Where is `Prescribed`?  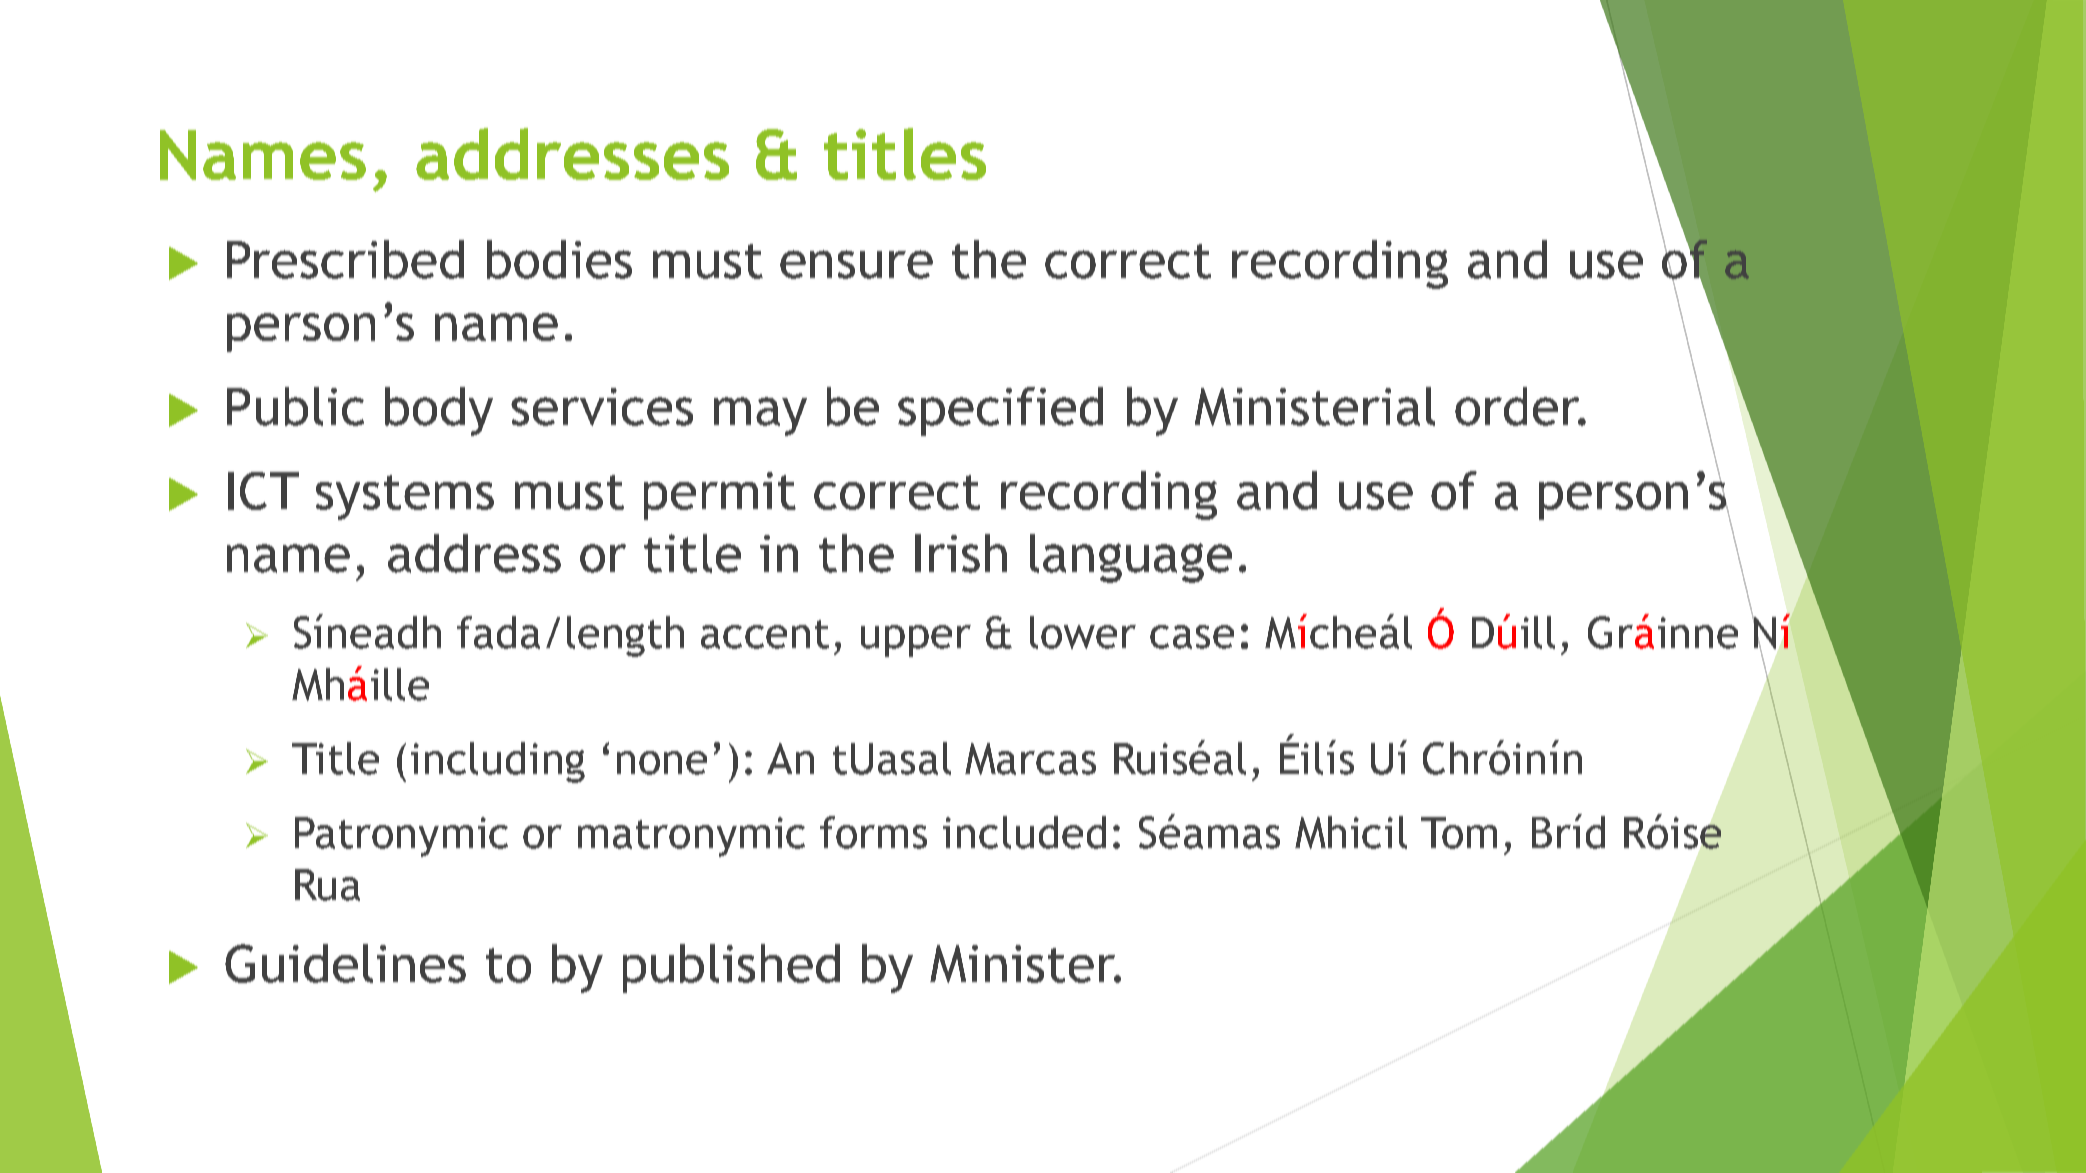 Prescribed is located at coordinates (345, 259).
